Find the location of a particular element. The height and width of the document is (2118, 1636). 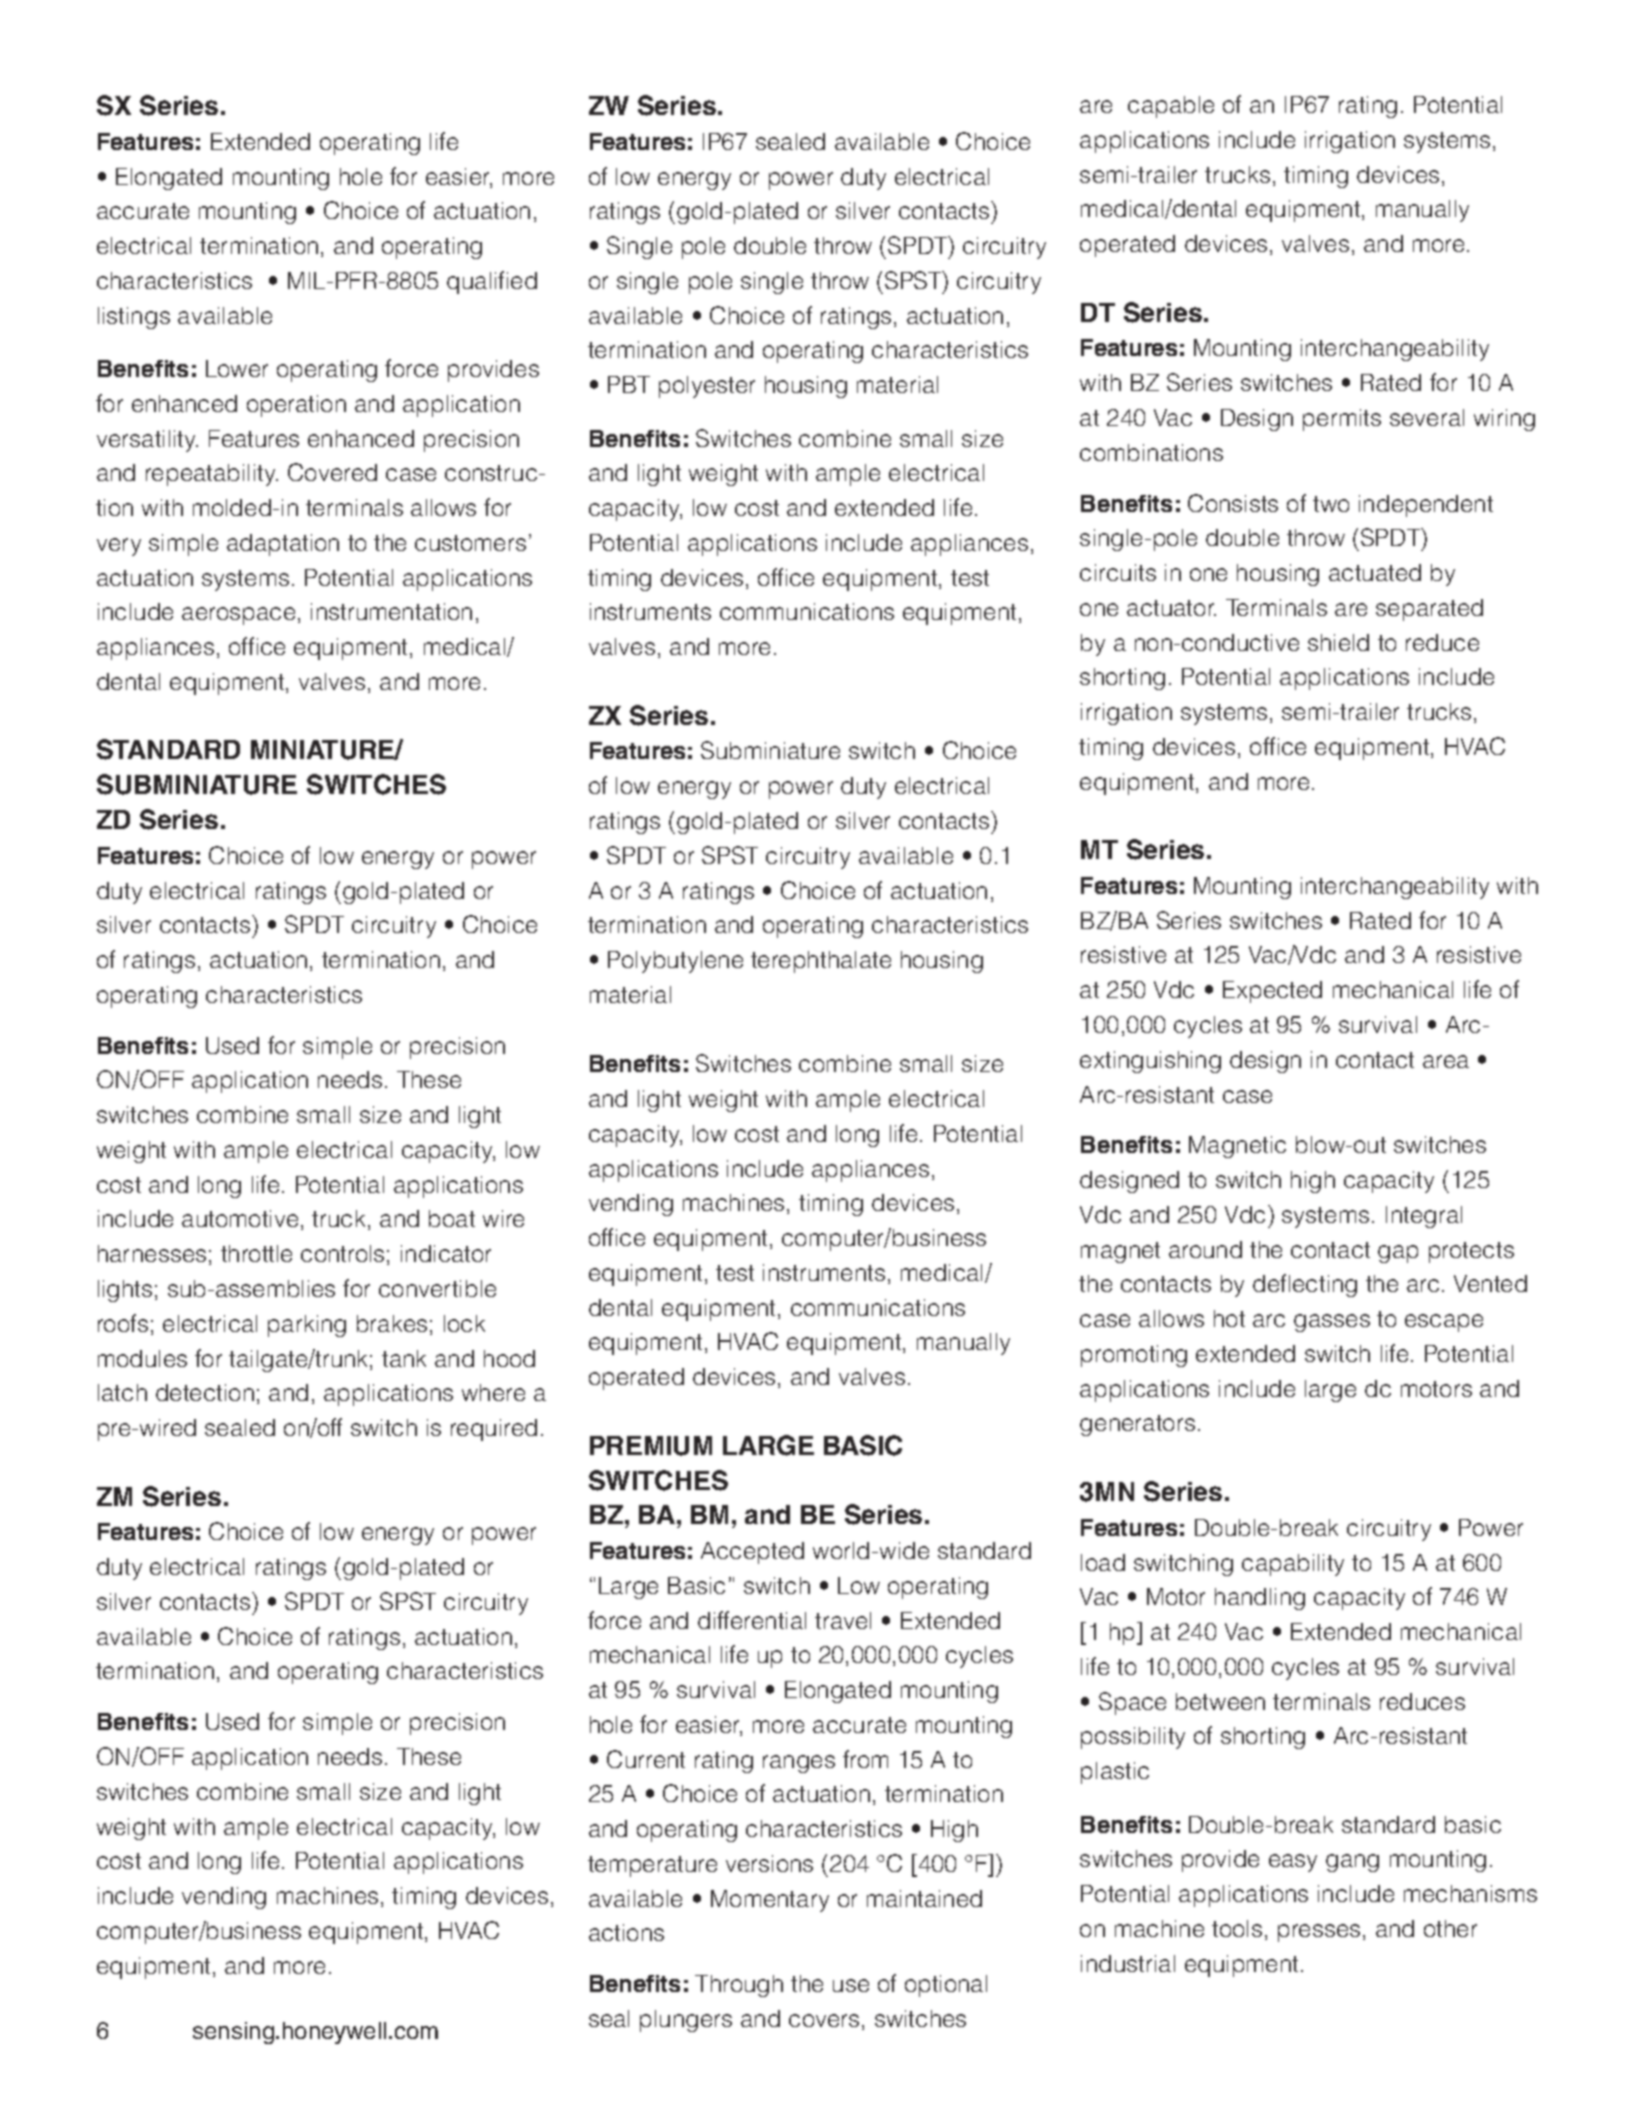

qualified is located at coordinates (492, 282).
